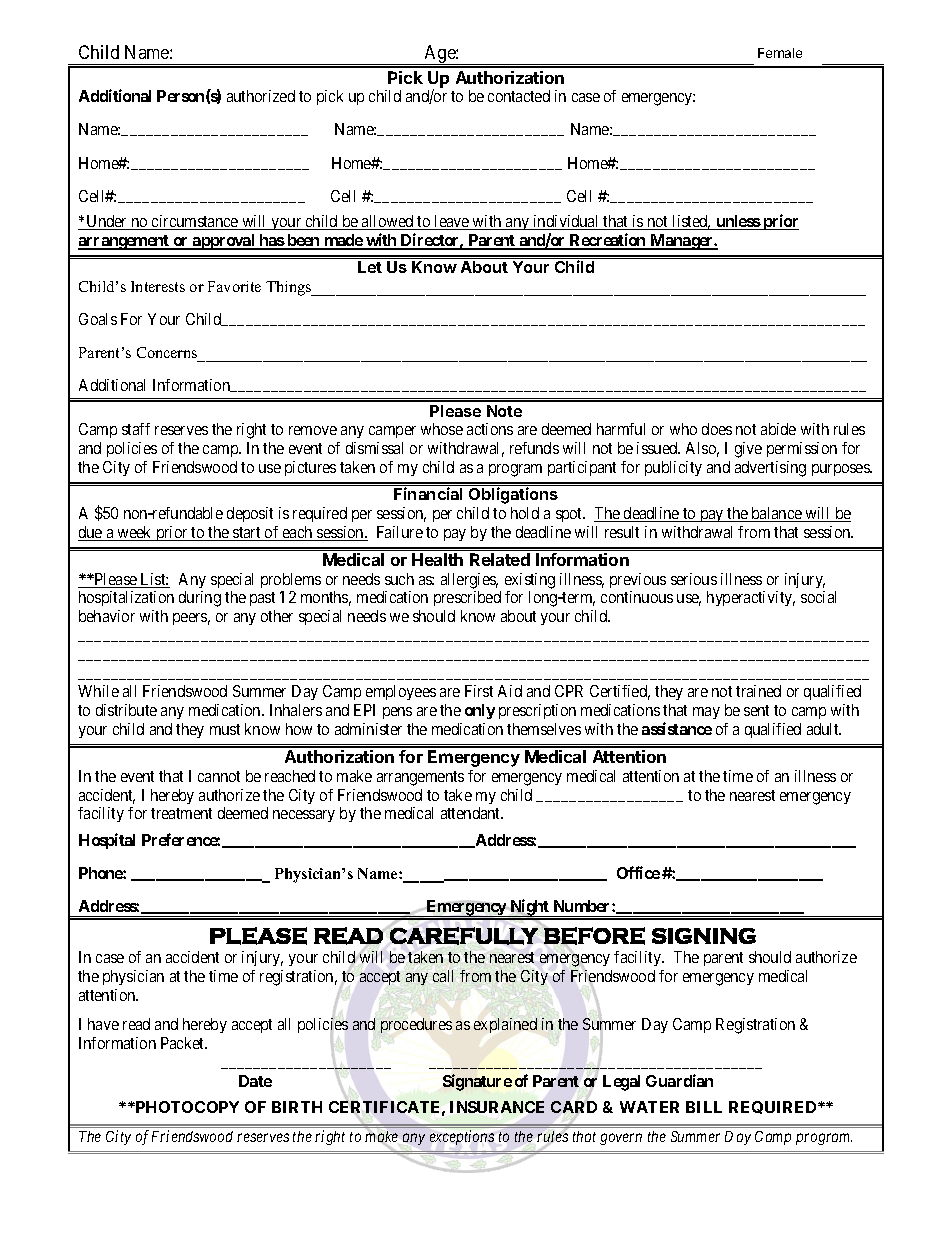  I want to click on contacted, so click(519, 96).
